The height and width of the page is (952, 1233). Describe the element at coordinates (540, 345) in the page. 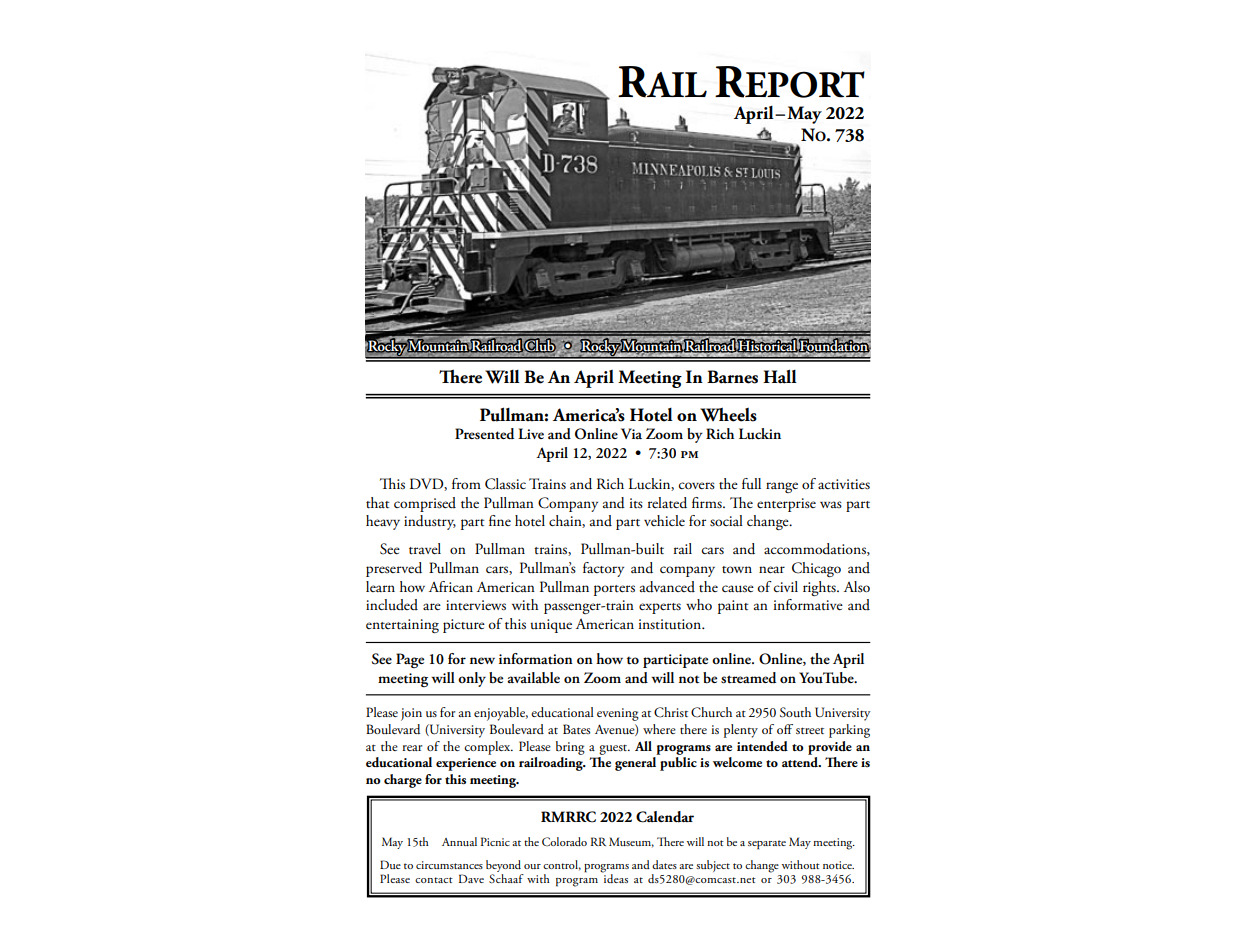

I see `Club` at that location.
